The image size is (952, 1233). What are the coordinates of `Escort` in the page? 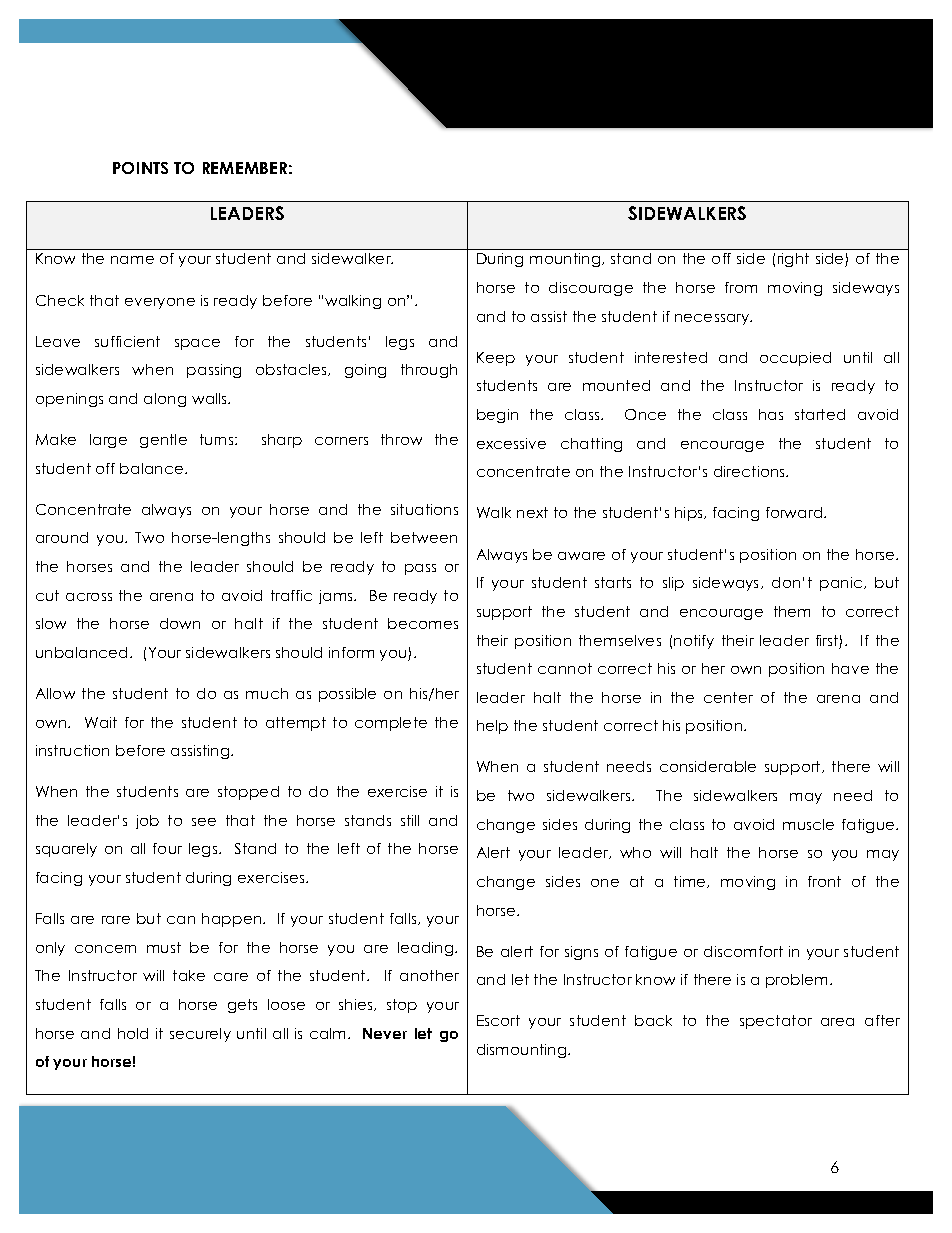 It's located at (498, 1020).
